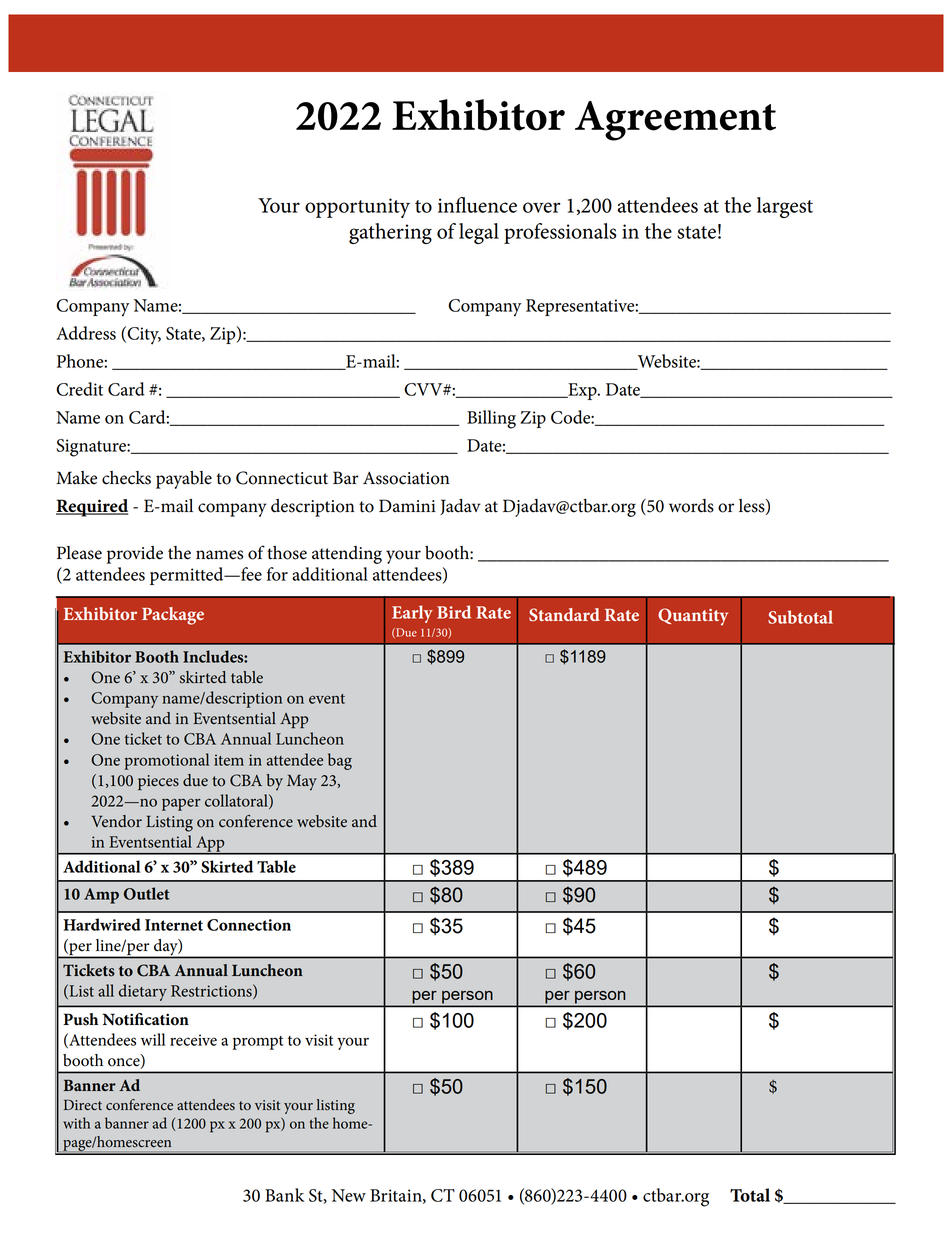  What do you see at coordinates (691, 506) in the screenshot?
I see `words` at bounding box center [691, 506].
